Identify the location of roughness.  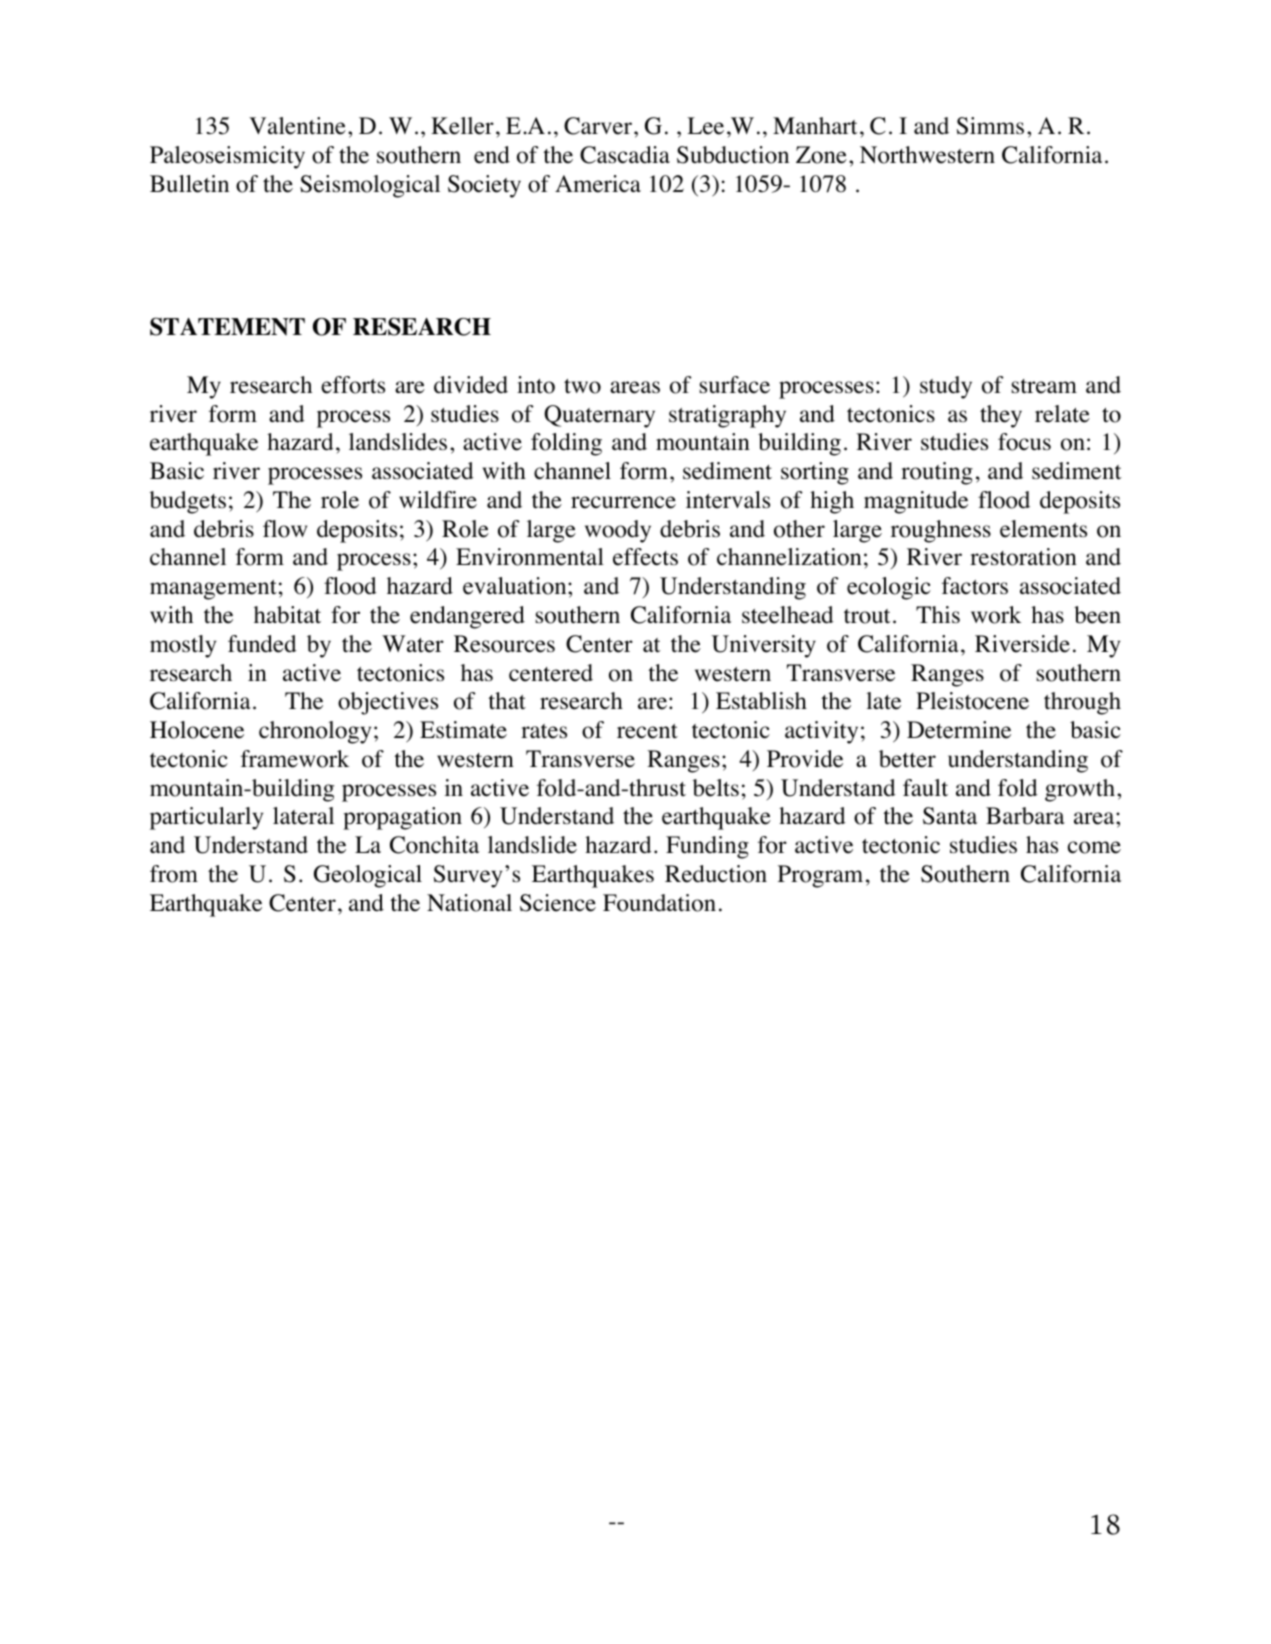
(941, 531).
